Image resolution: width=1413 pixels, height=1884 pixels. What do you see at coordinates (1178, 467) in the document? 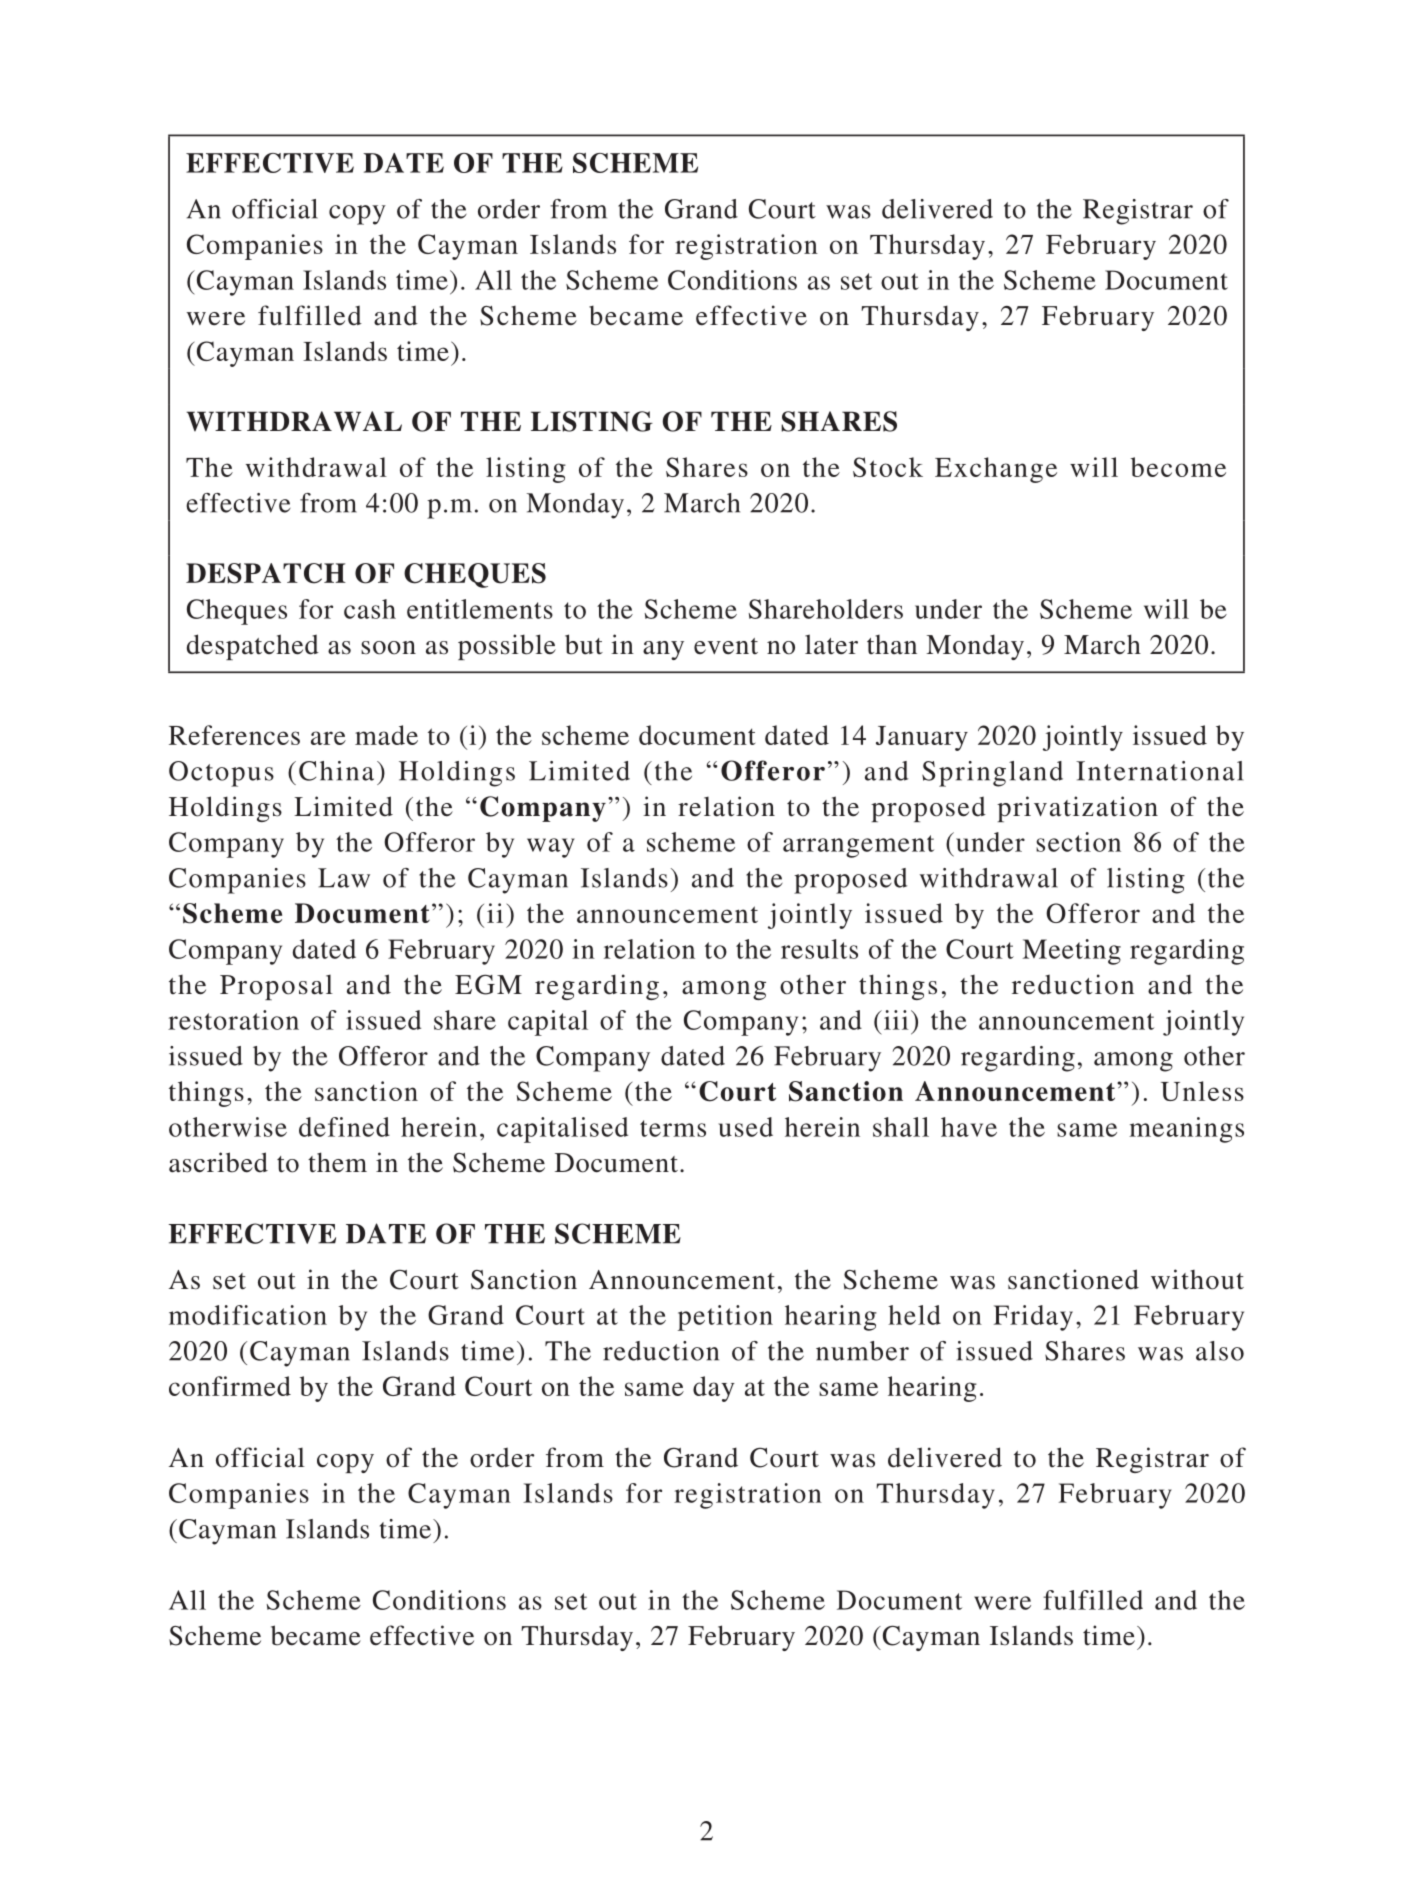
I see `become` at bounding box center [1178, 467].
